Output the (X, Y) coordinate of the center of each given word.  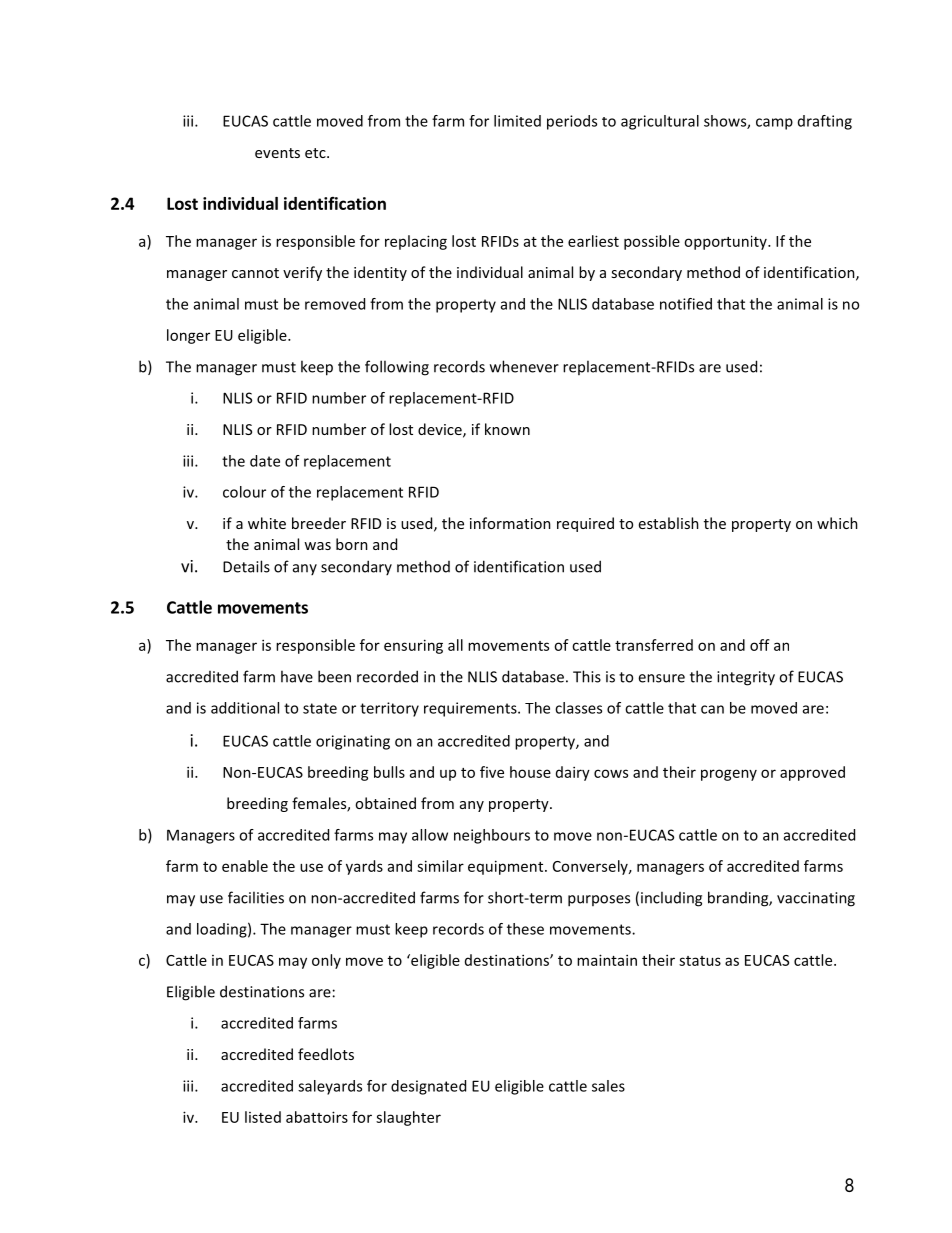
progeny (729, 775)
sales (608, 1086)
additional (245, 708)
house (530, 772)
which (837, 523)
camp (774, 124)
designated (428, 1087)
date (265, 461)
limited (517, 121)
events (277, 153)
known (507, 429)
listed (263, 1117)
